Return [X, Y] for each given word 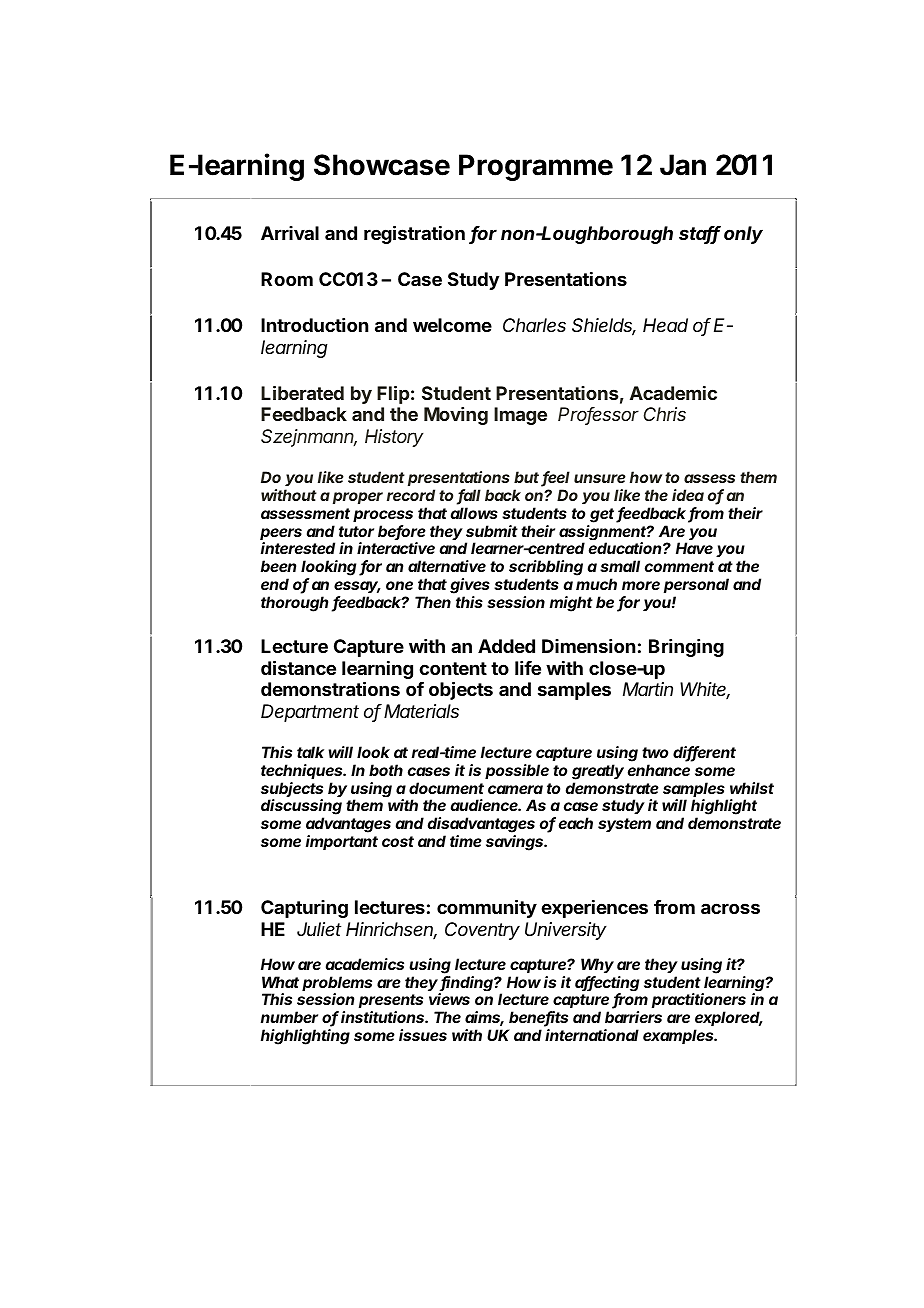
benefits [538, 1019]
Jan [683, 165]
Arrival [290, 233]
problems [337, 985]
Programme [536, 167]
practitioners [699, 1002]
